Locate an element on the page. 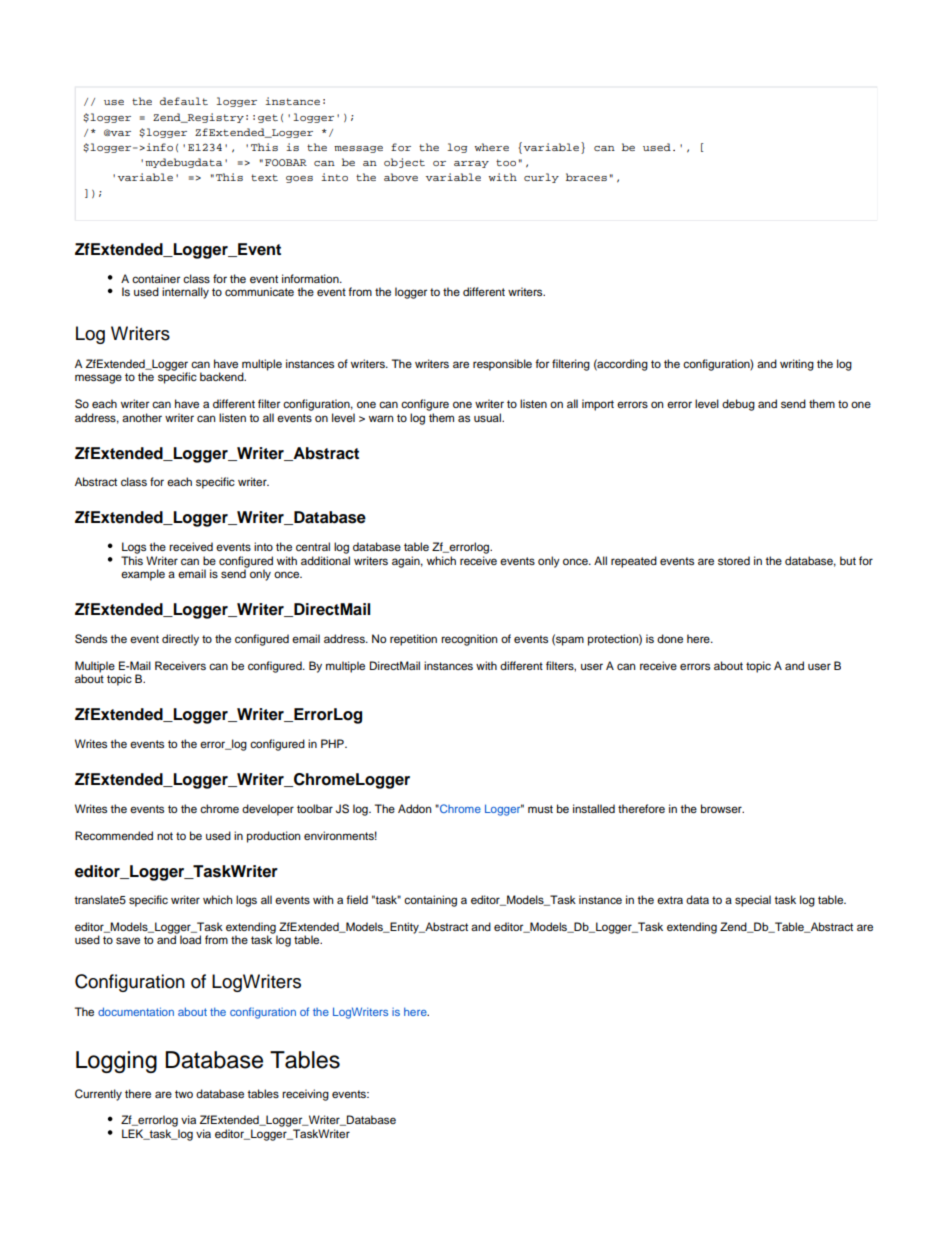  two is located at coordinates (184, 1094).
